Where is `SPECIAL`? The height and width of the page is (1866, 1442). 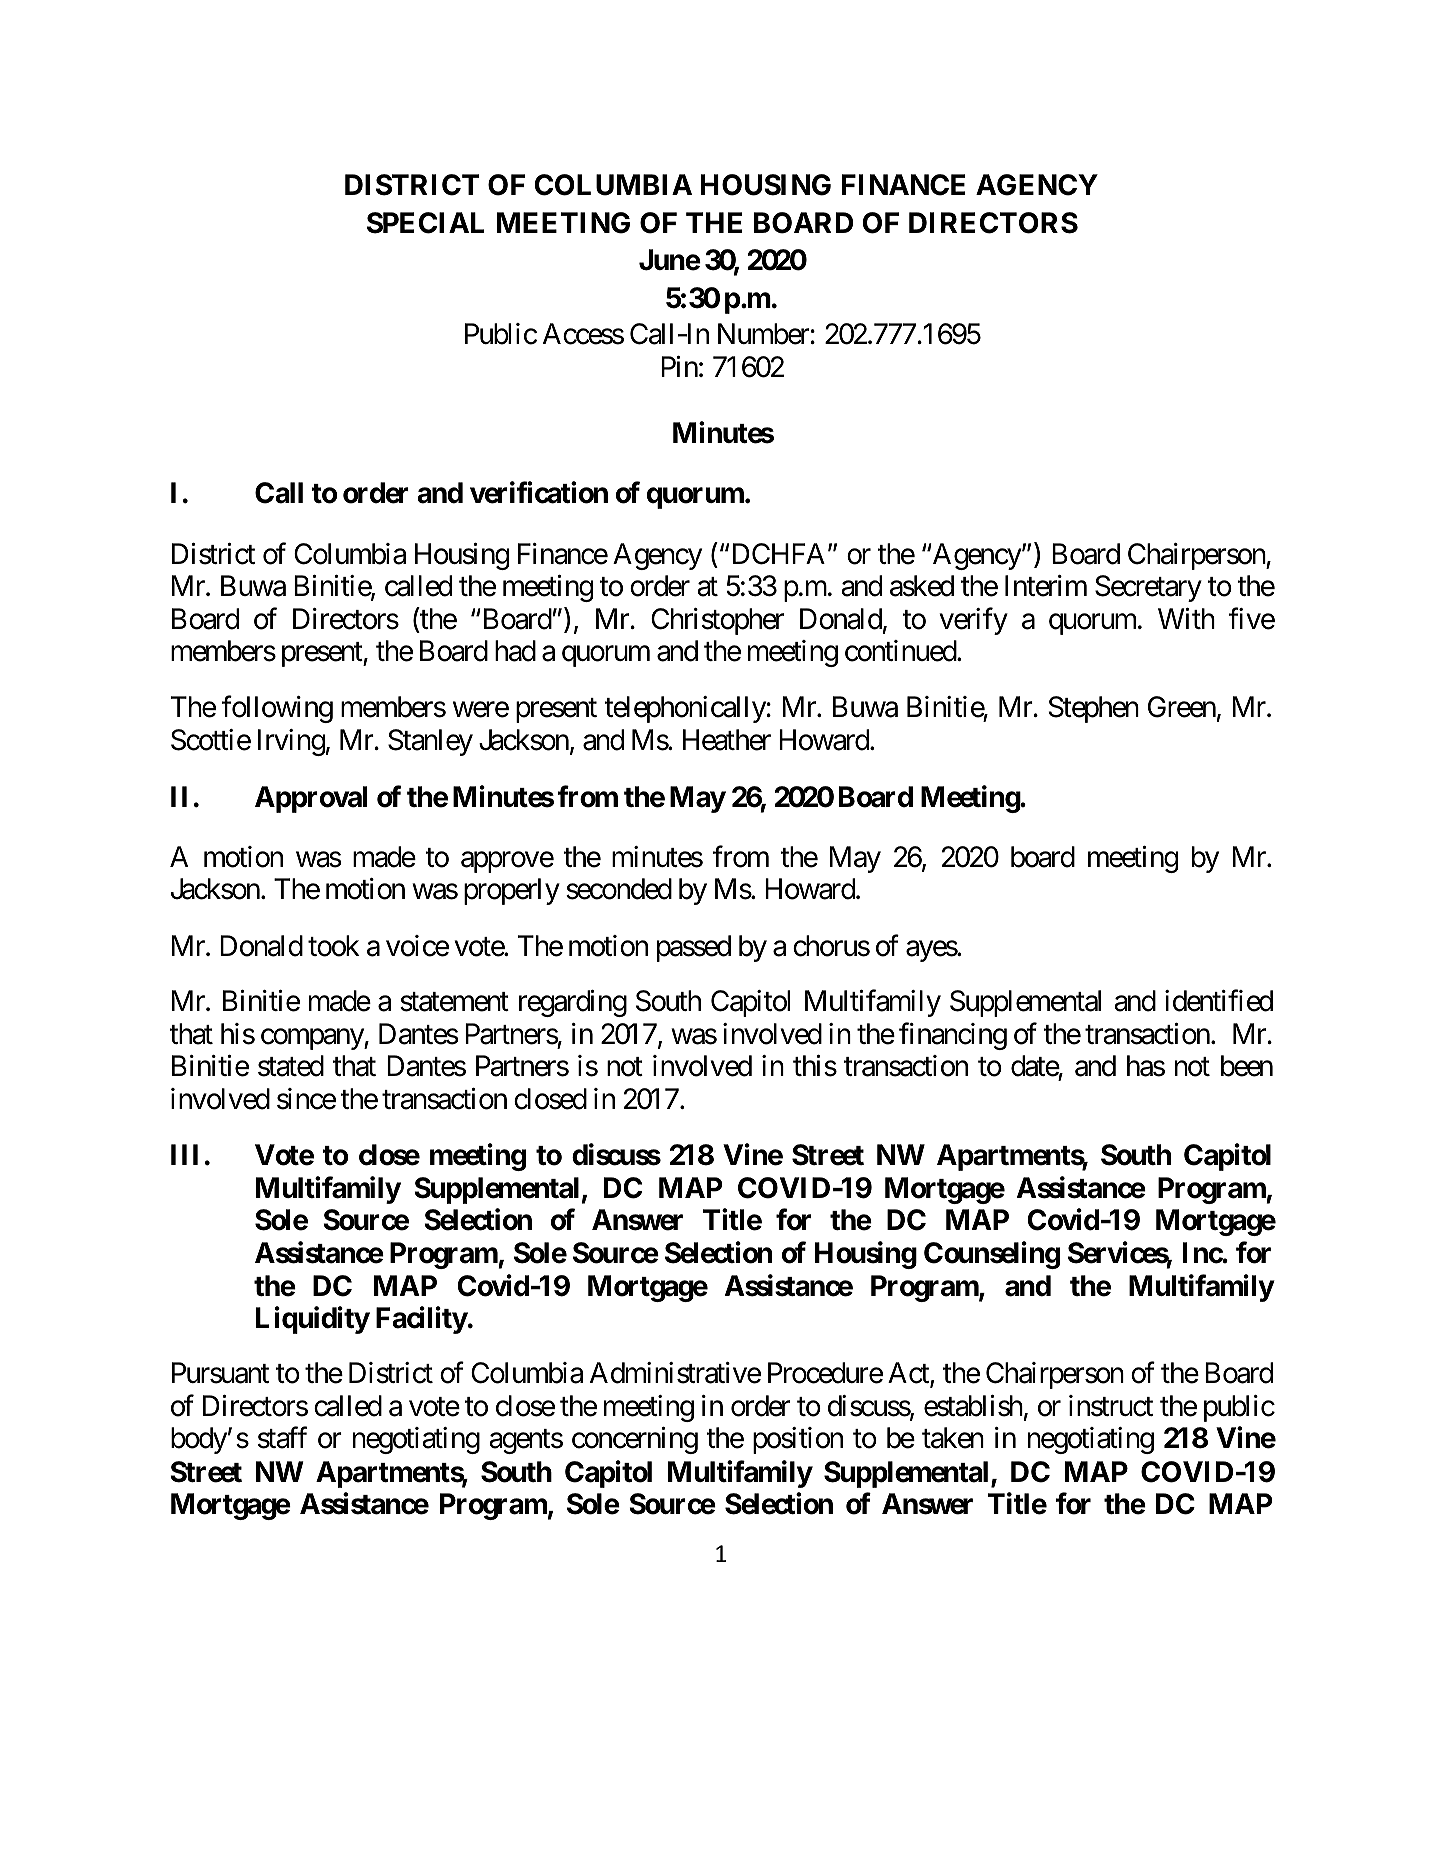 SPECIAL is located at coordinates (426, 223).
